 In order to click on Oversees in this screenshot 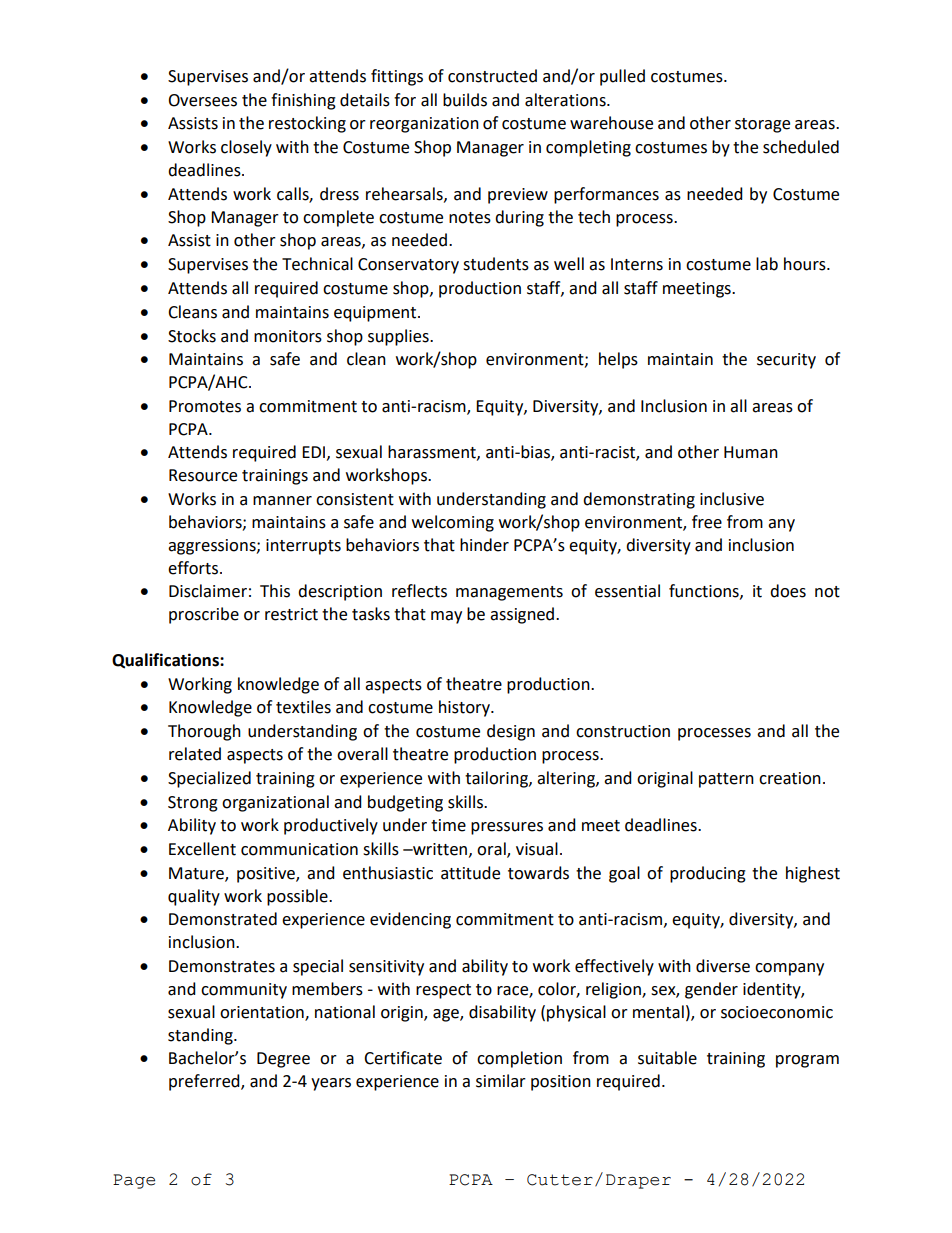, I will do `click(202, 100)`.
